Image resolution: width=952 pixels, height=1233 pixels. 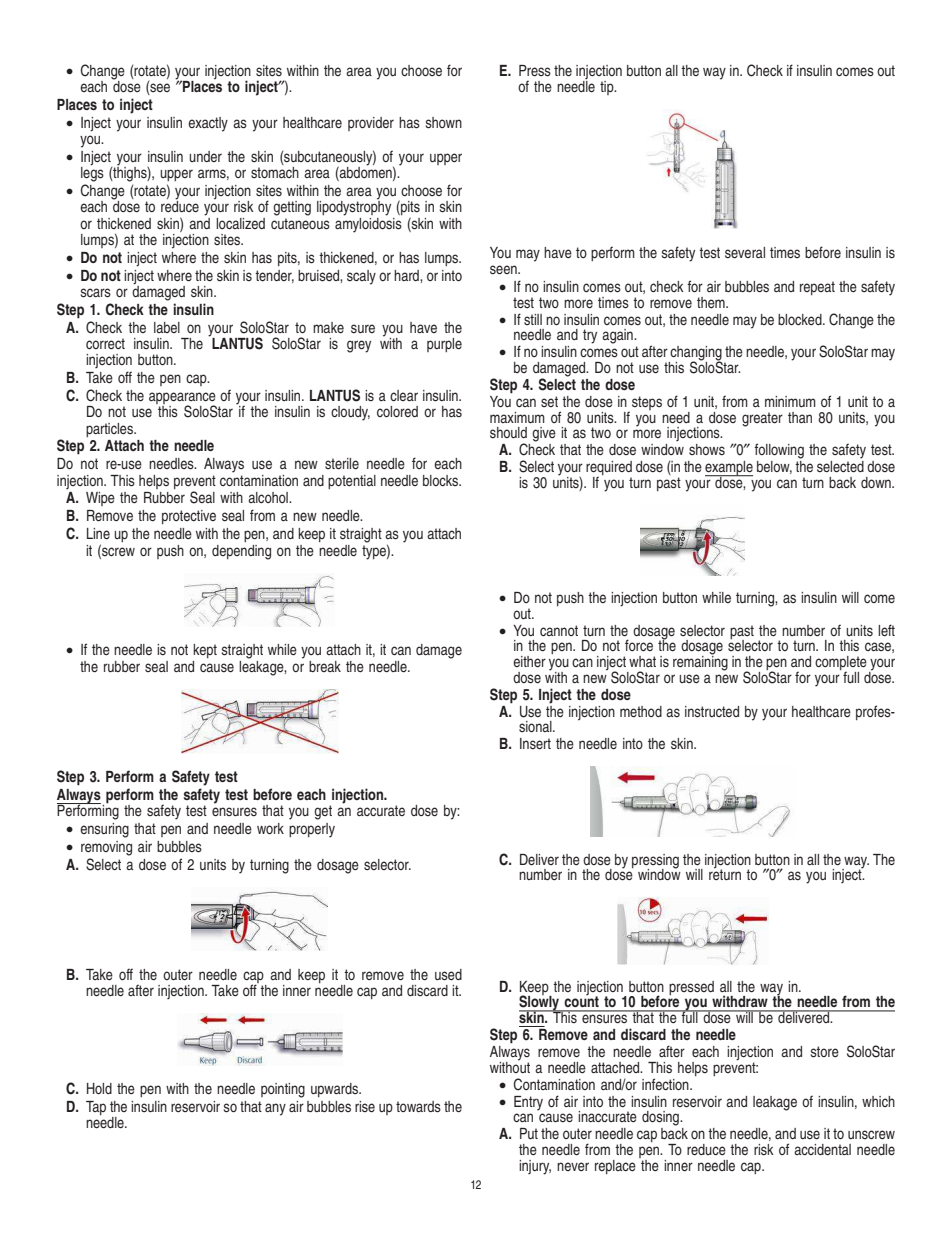 I want to click on shown, so click(x=444, y=123).
